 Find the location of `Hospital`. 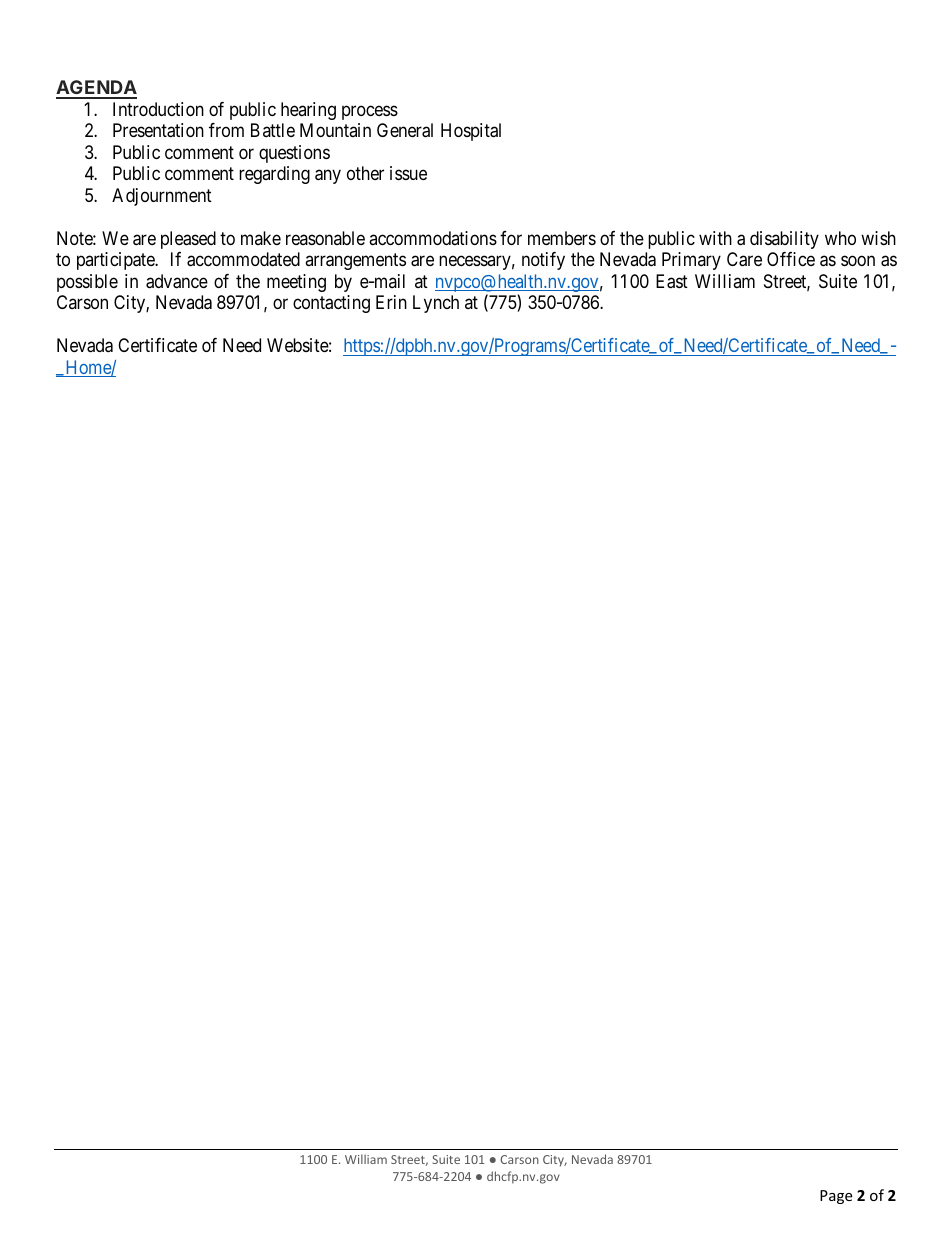

Hospital is located at coordinates (471, 132).
